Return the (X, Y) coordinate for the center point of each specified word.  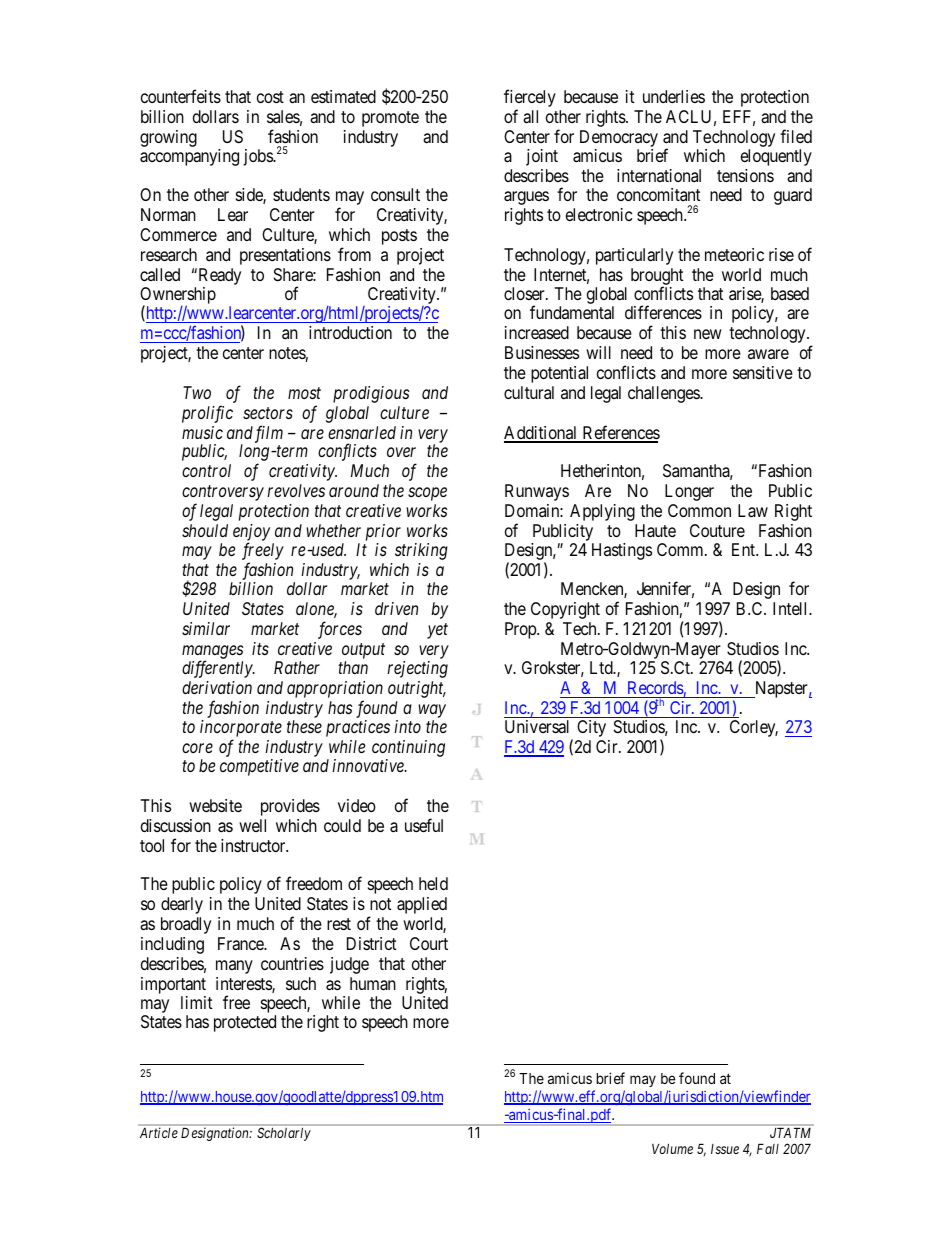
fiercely (530, 99)
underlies (674, 96)
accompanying (189, 157)
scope (427, 494)
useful (424, 825)
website (215, 805)
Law (753, 511)
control (206, 470)
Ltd (602, 667)
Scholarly (284, 1134)
